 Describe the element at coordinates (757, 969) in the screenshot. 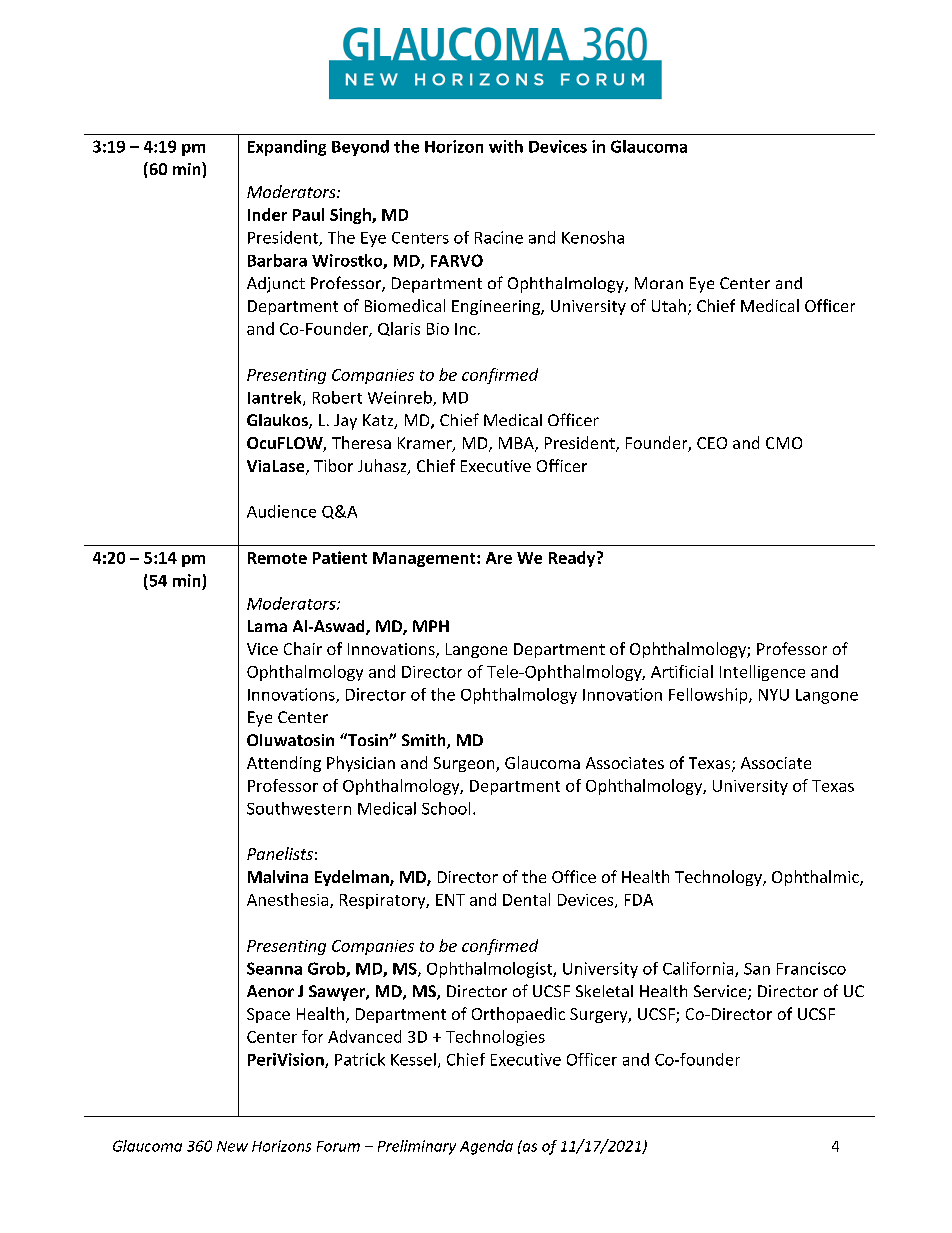

I see `San` at that location.
